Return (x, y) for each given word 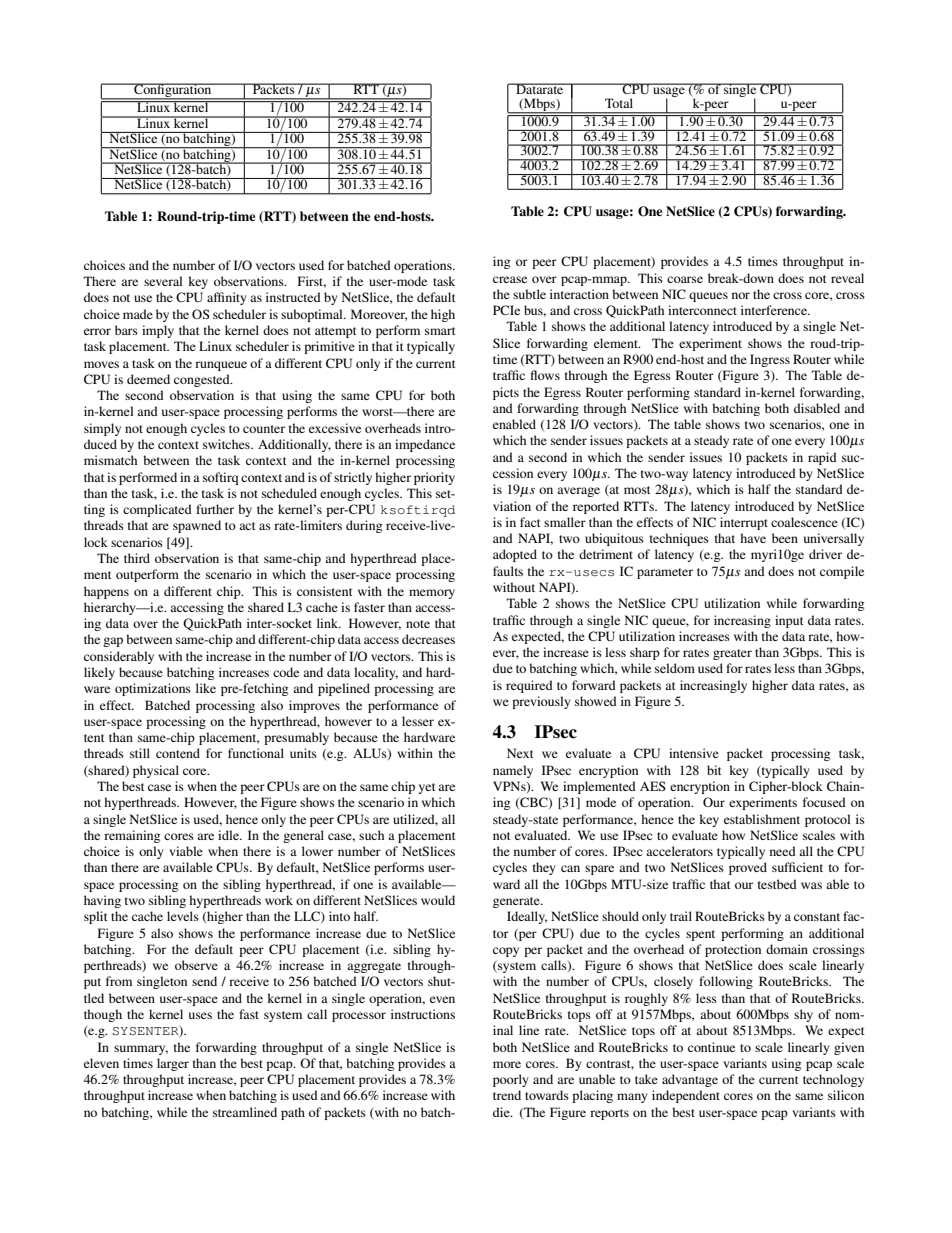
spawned (197, 526)
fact (530, 522)
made (138, 314)
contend (178, 753)
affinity (226, 298)
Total (619, 103)
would (438, 900)
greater (732, 654)
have (753, 538)
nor (741, 295)
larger (173, 1064)
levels (183, 916)
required (529, 686)
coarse (685, 279)
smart (440, 331)
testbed (777, 884)
